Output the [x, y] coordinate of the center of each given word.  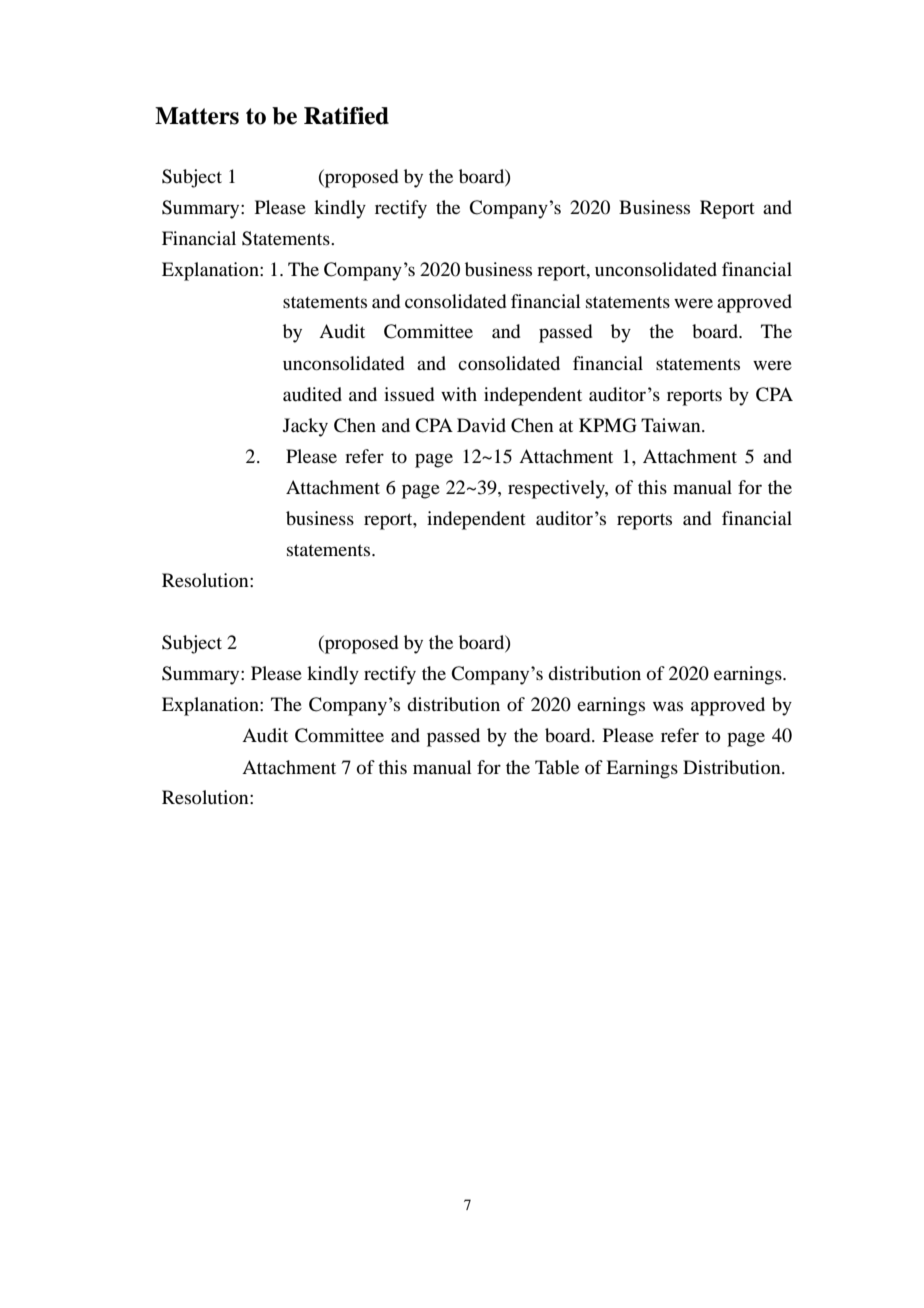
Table [557, 767]
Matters [197, 116]
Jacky [305, 427]
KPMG [608, 425]
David [481, 425]
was [668, 706]
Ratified [346, 116]
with [459, 394]
